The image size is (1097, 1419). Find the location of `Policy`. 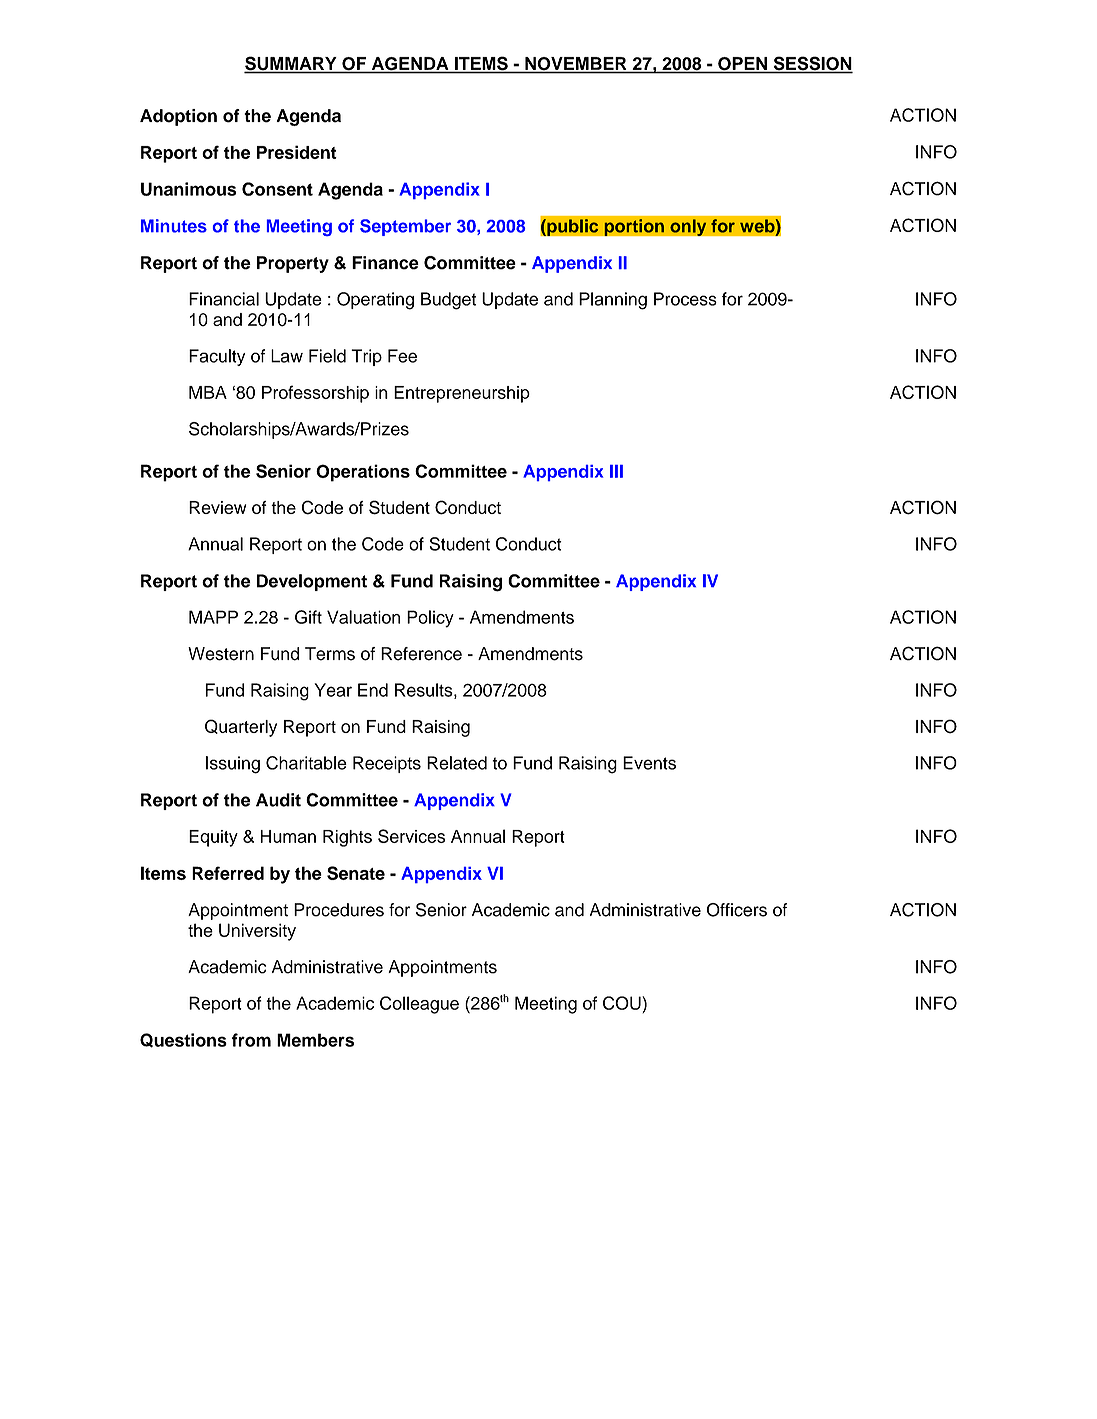

Policy is located at coordinates (430, 619).
